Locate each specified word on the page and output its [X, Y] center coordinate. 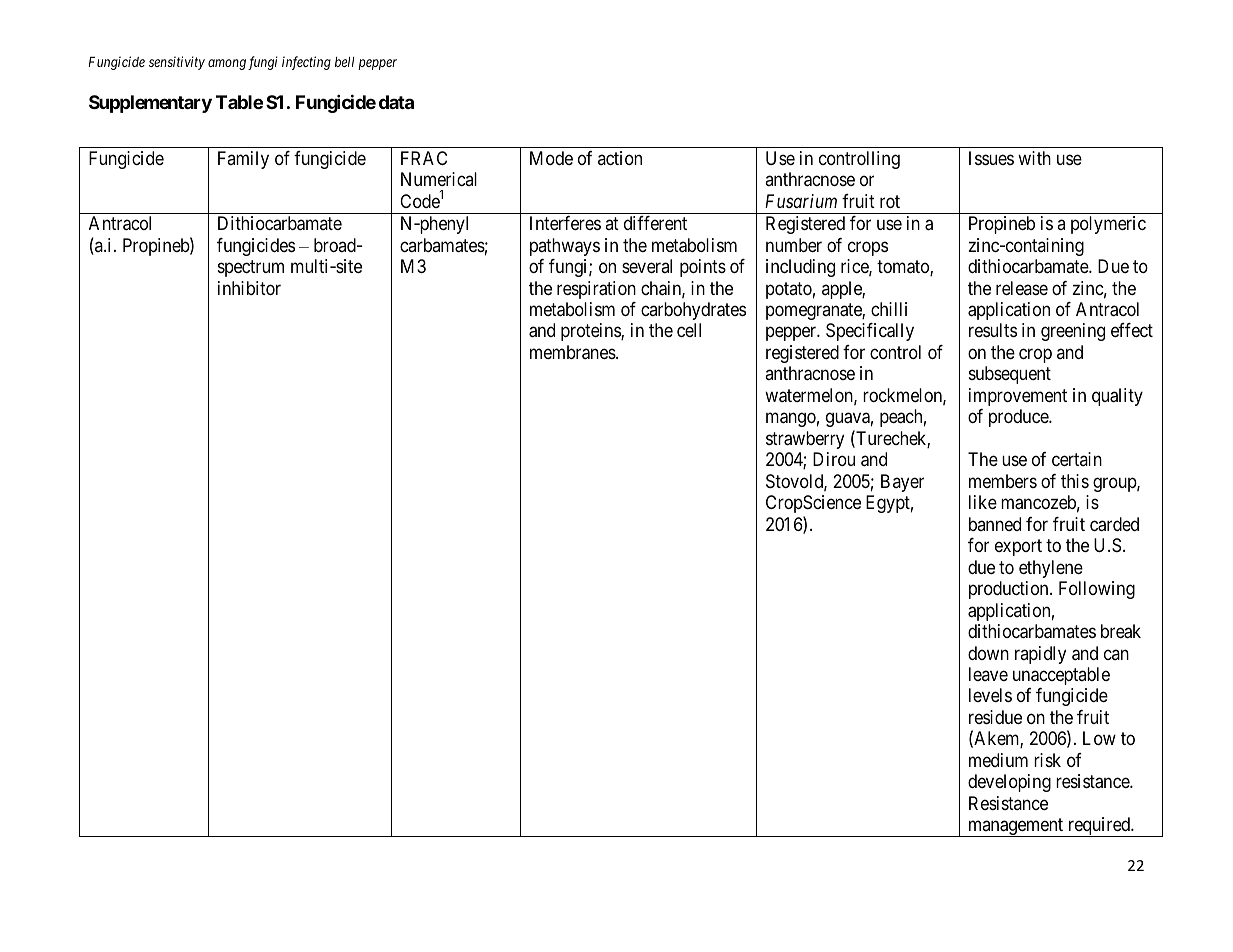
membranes [573, 352]
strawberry [805, 440]
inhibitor [249, 288]
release [1022, 288]
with [1034, 158]
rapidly [1040, 655]
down [988, 653]
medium [998, 760]
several [647, 266]
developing [1009, 783]
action [620, 158]
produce [1019, 418]
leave [988, 674]
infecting [306, 63]
